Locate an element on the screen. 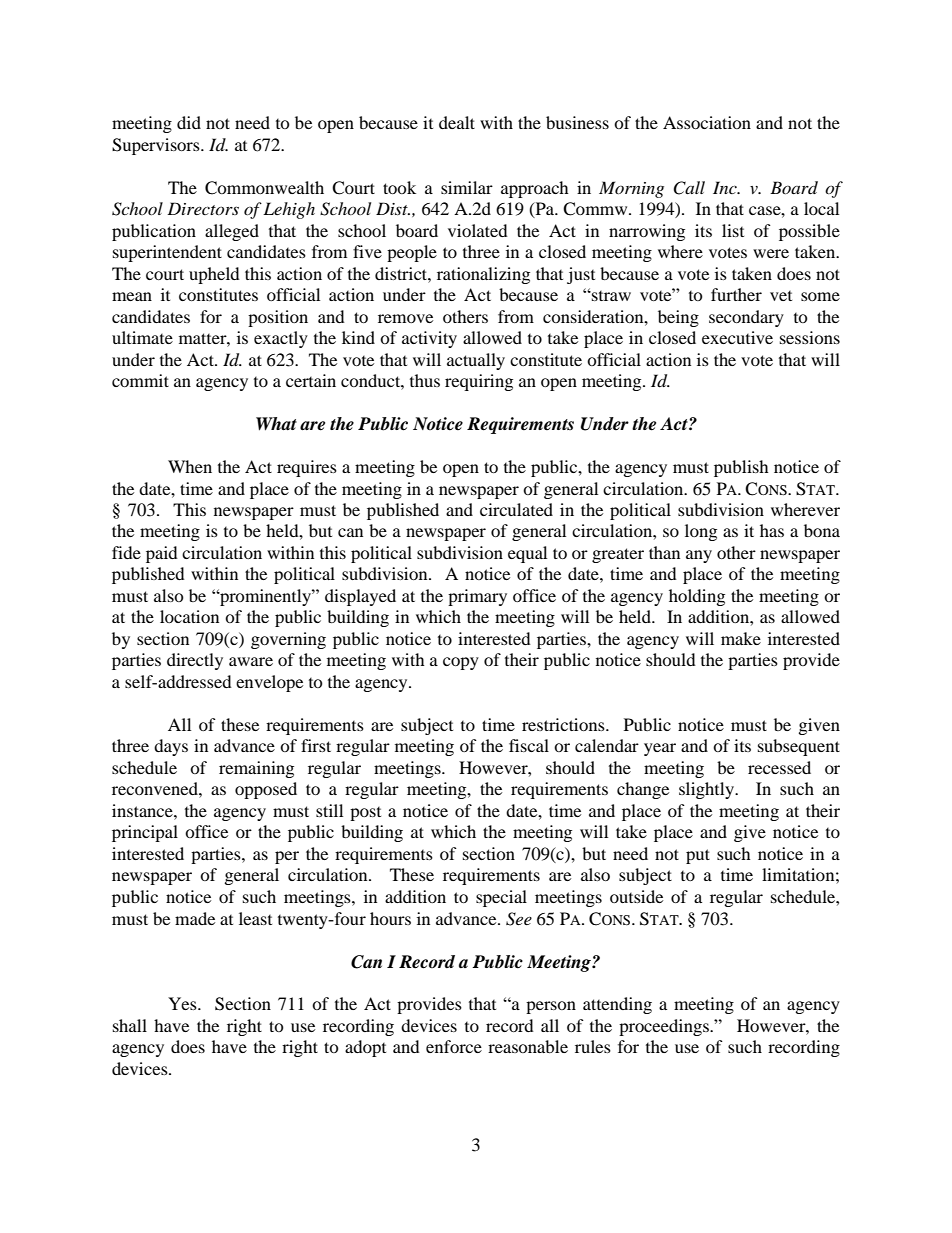 This screenshot has height=1233, width=952. When is located at coordinates (190, 466).
